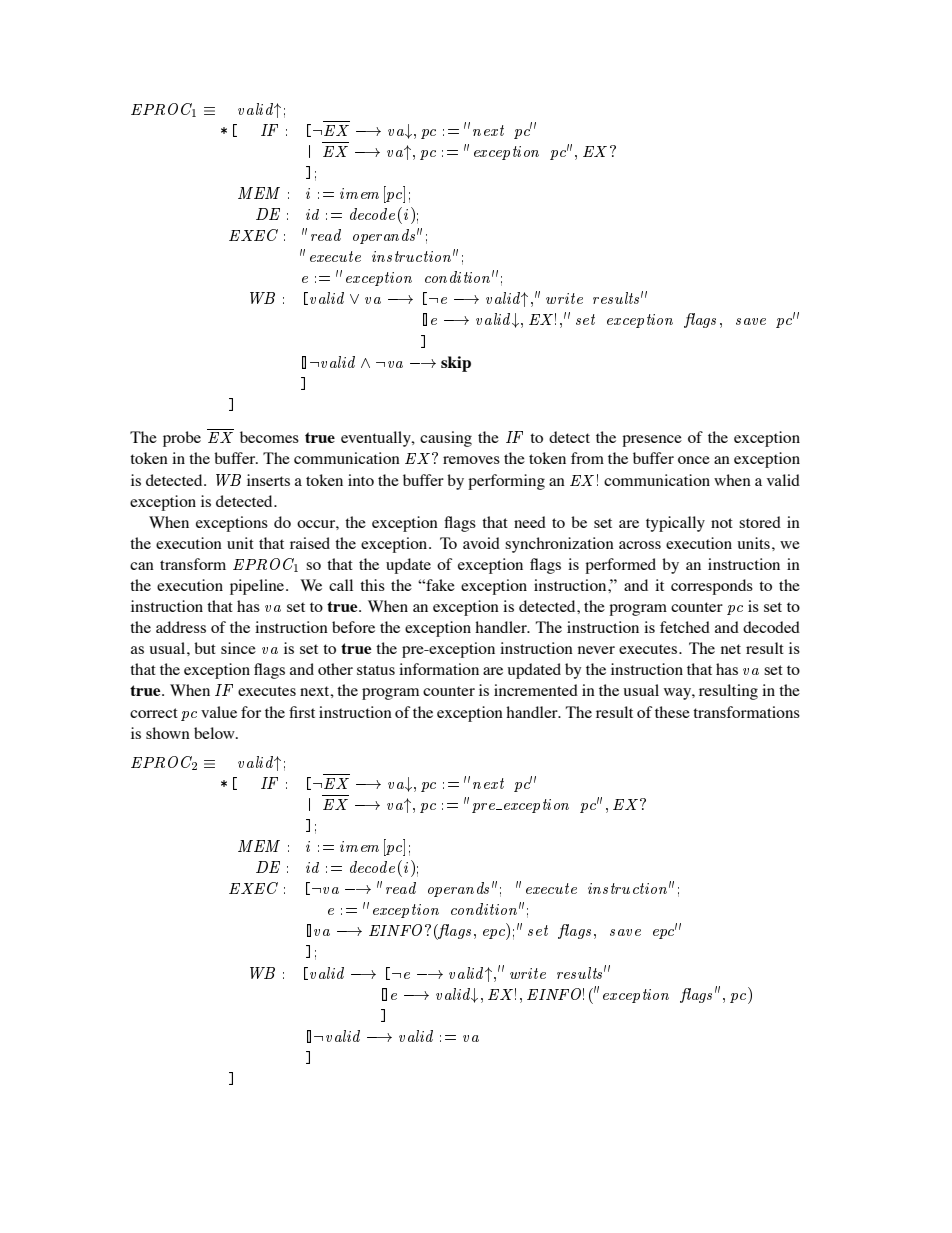 Image resolution: width=952 pixels, height=1233 pixels. What do you see at coordinates (712, 587) in the document?
I see `corresponds` at bounding box center [712, 587].
